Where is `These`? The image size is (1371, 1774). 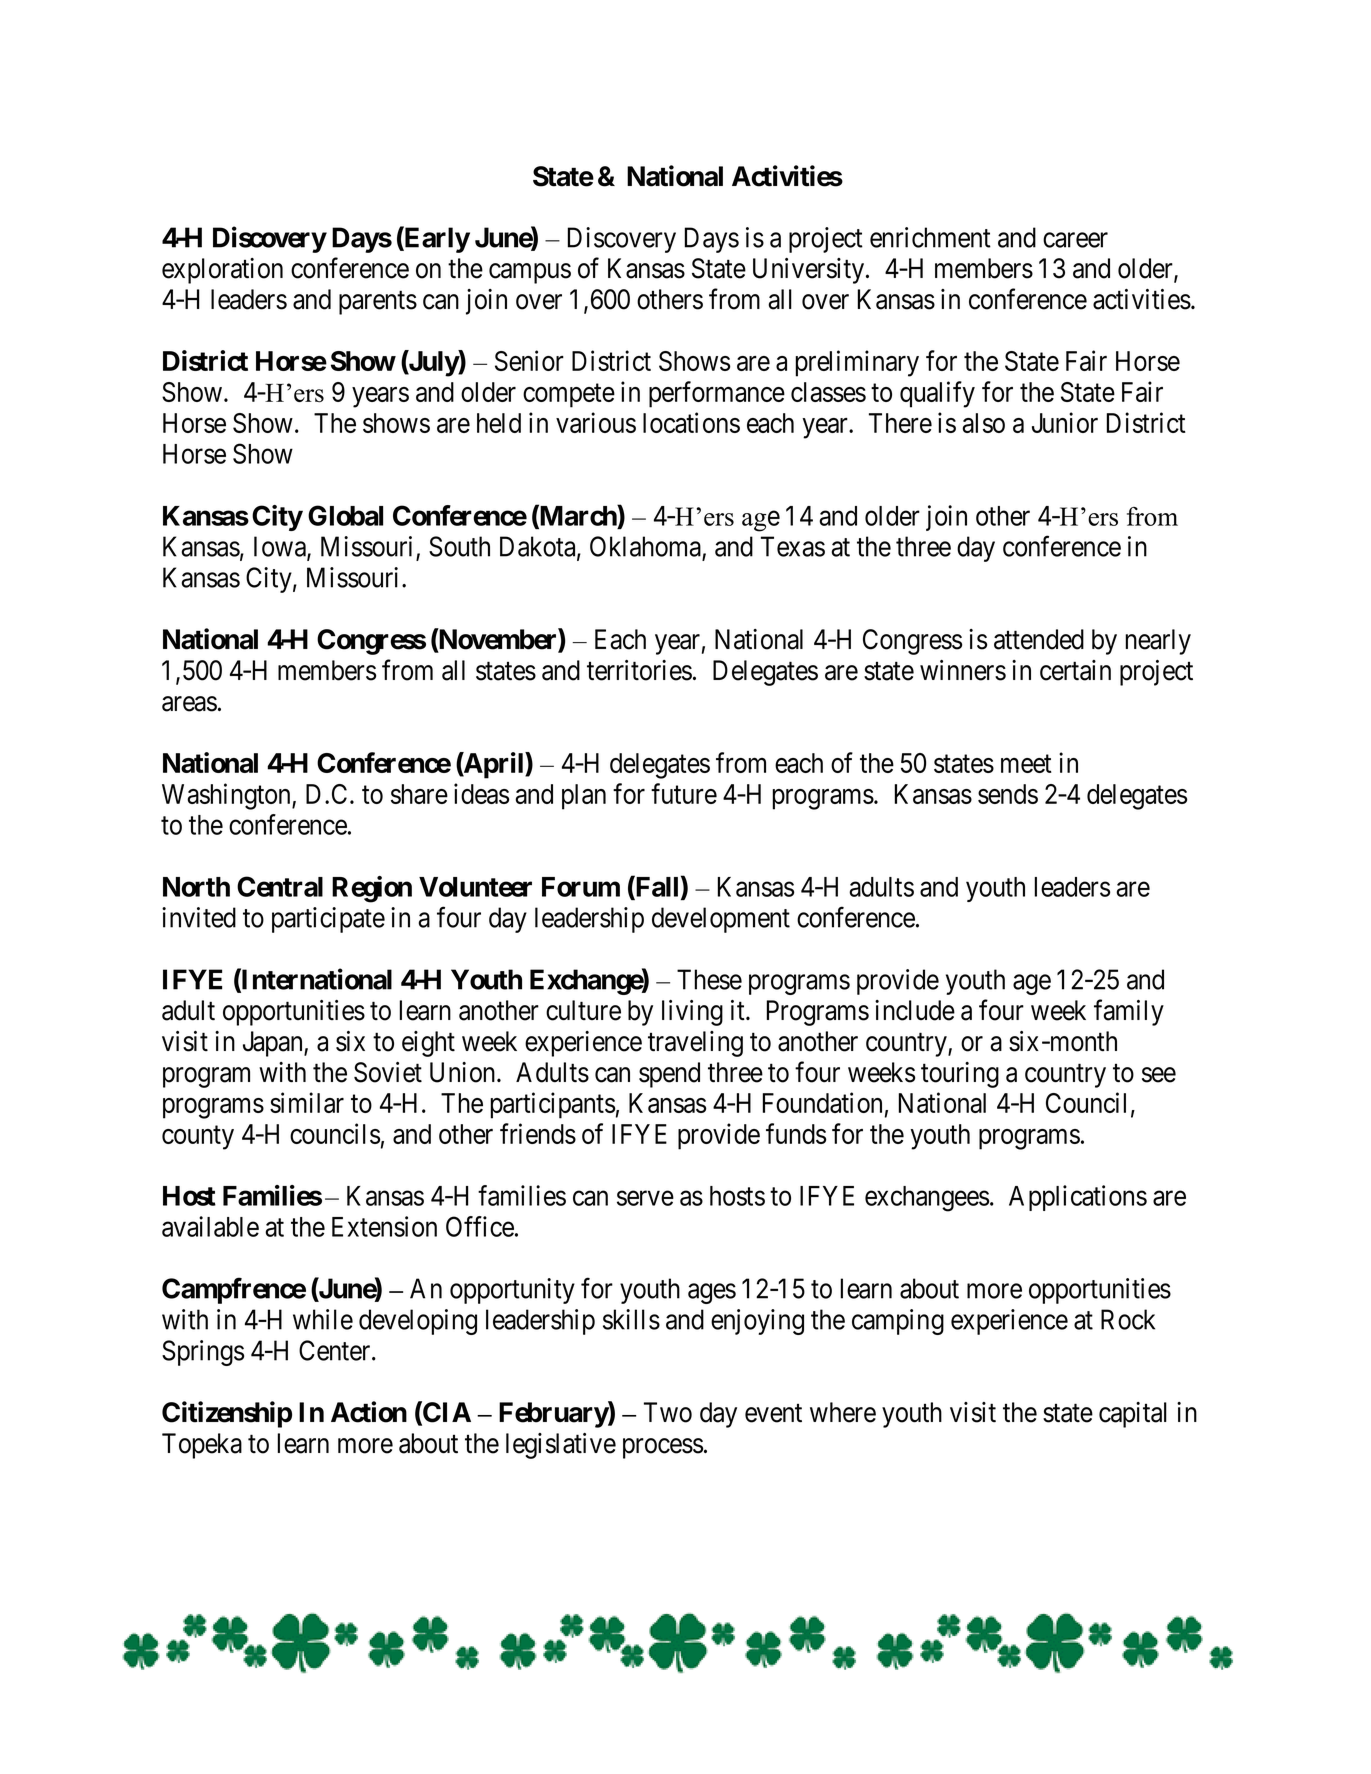
These is located at coordinates (709, 979).
